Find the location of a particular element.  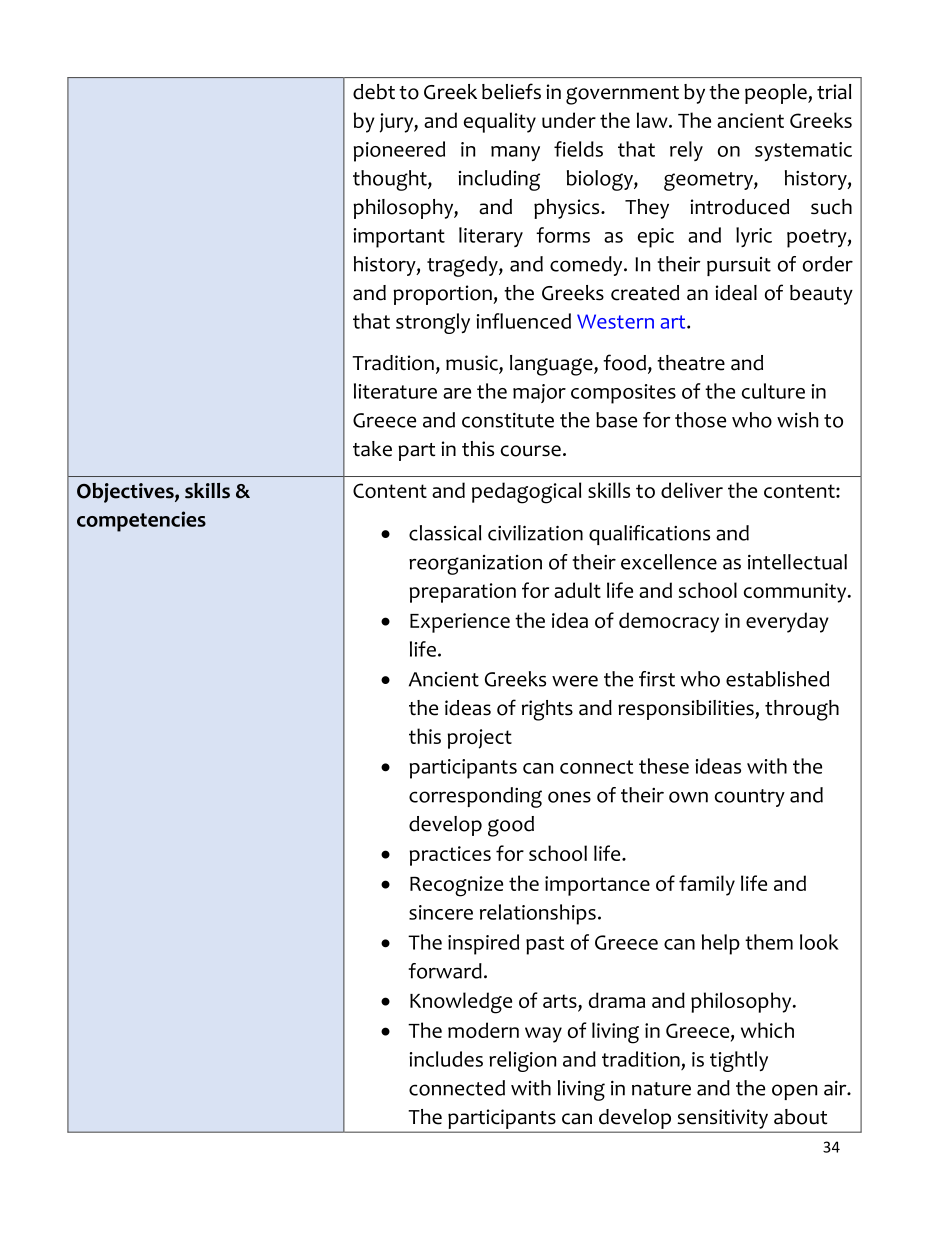

pursuit is located at coordinates (739, 266).
